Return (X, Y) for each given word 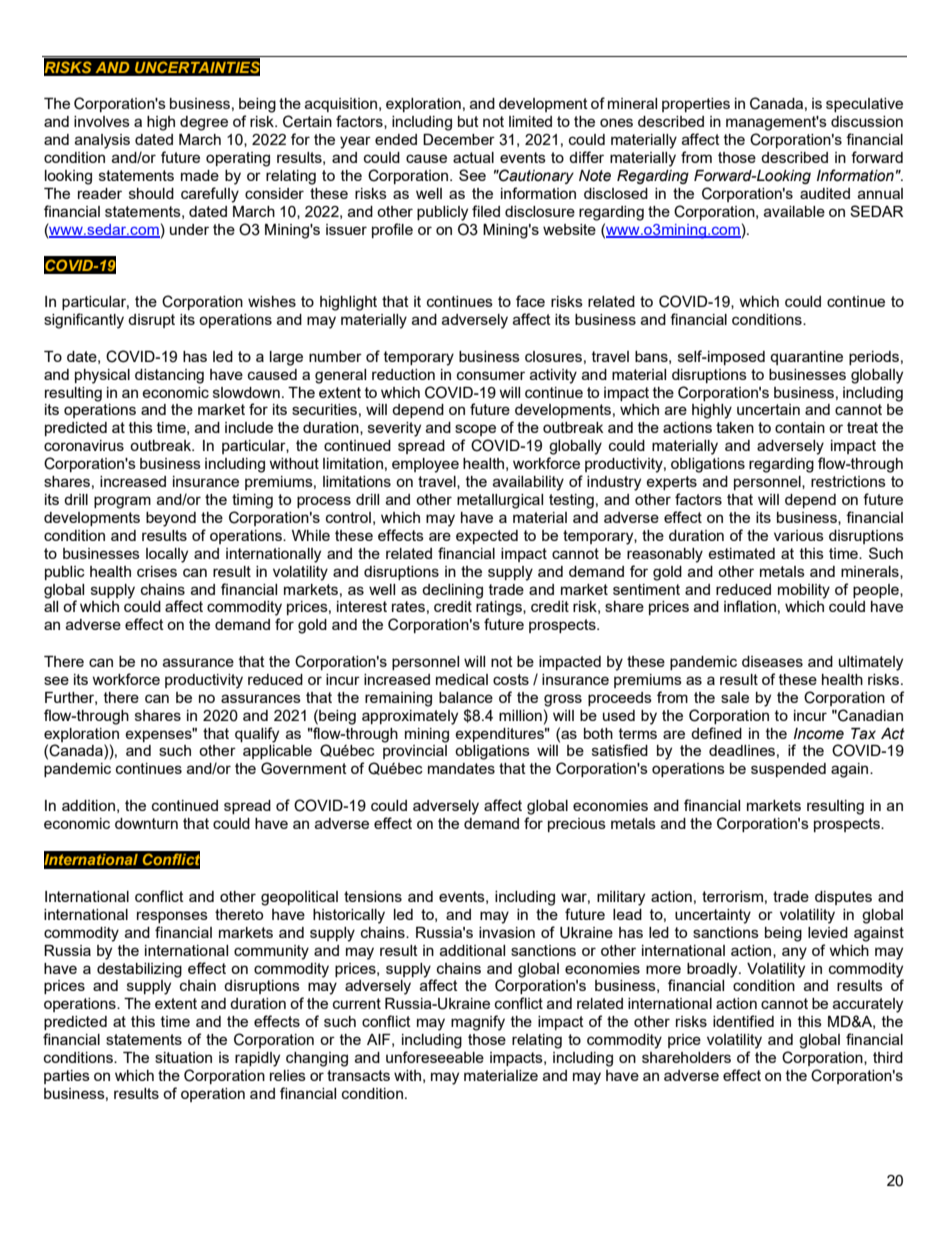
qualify (257, 735)
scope (475, 430)
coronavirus (84, 445)
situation (183, 1057)
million (520, 715)
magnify (478, 1023)
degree (204, 123)
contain (800, 427)
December (459, 139)
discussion (867, 121)
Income (819, 734)
